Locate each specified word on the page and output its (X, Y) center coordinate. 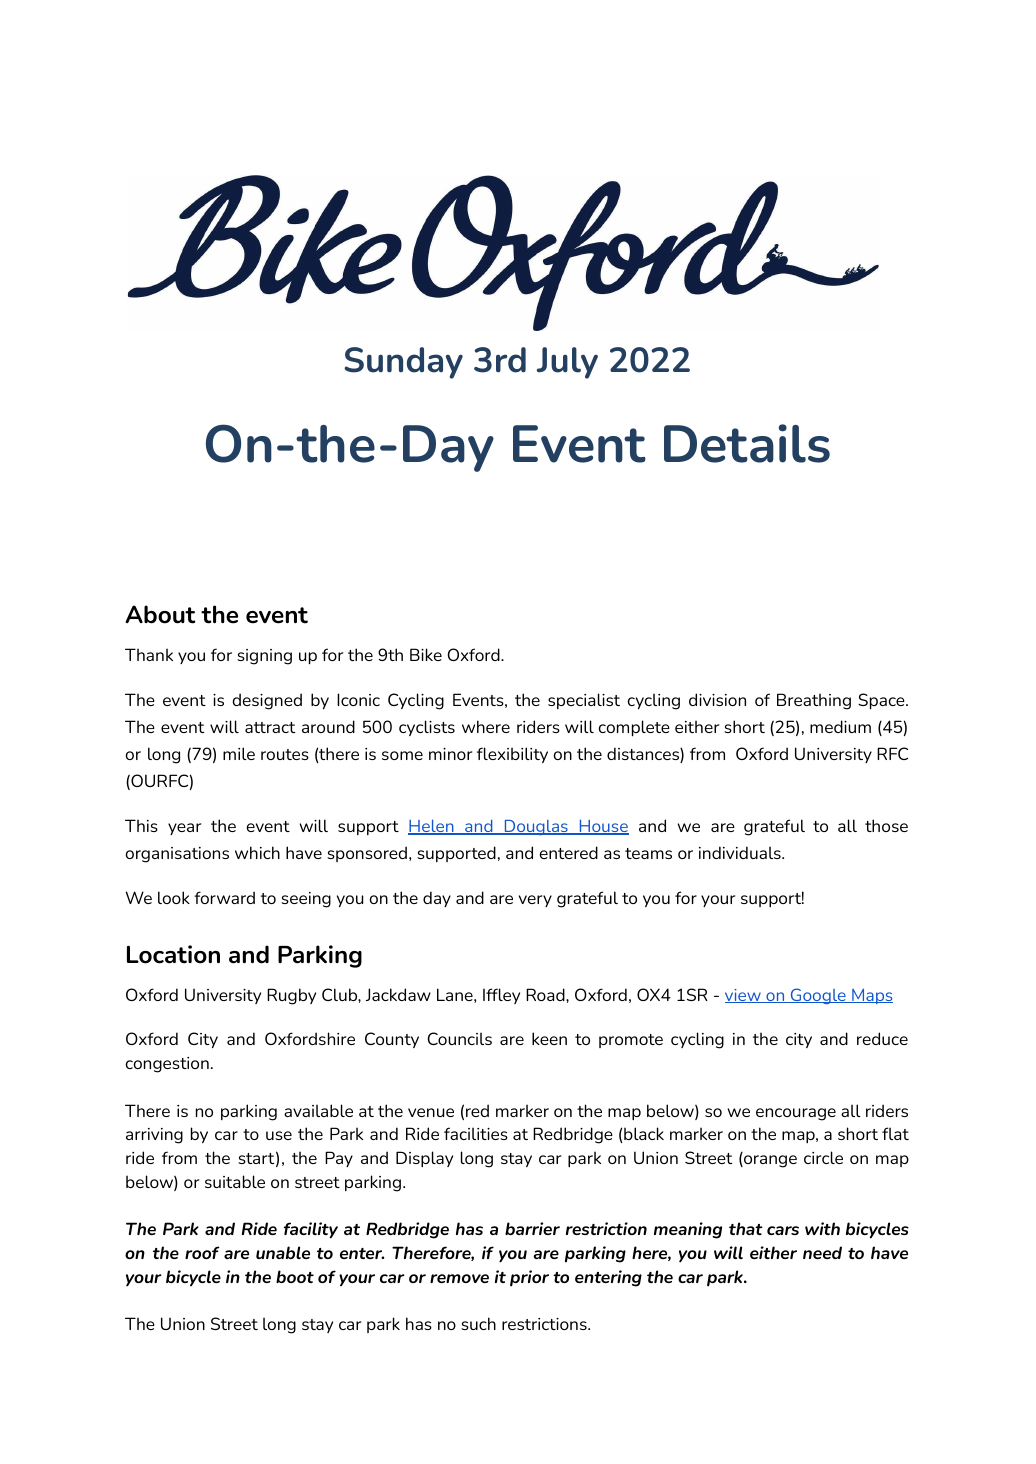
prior (529, 1278)
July (567, 363)
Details (747, 443)
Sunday (403, 363)
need (822, 1252)
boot (295, 1276)
